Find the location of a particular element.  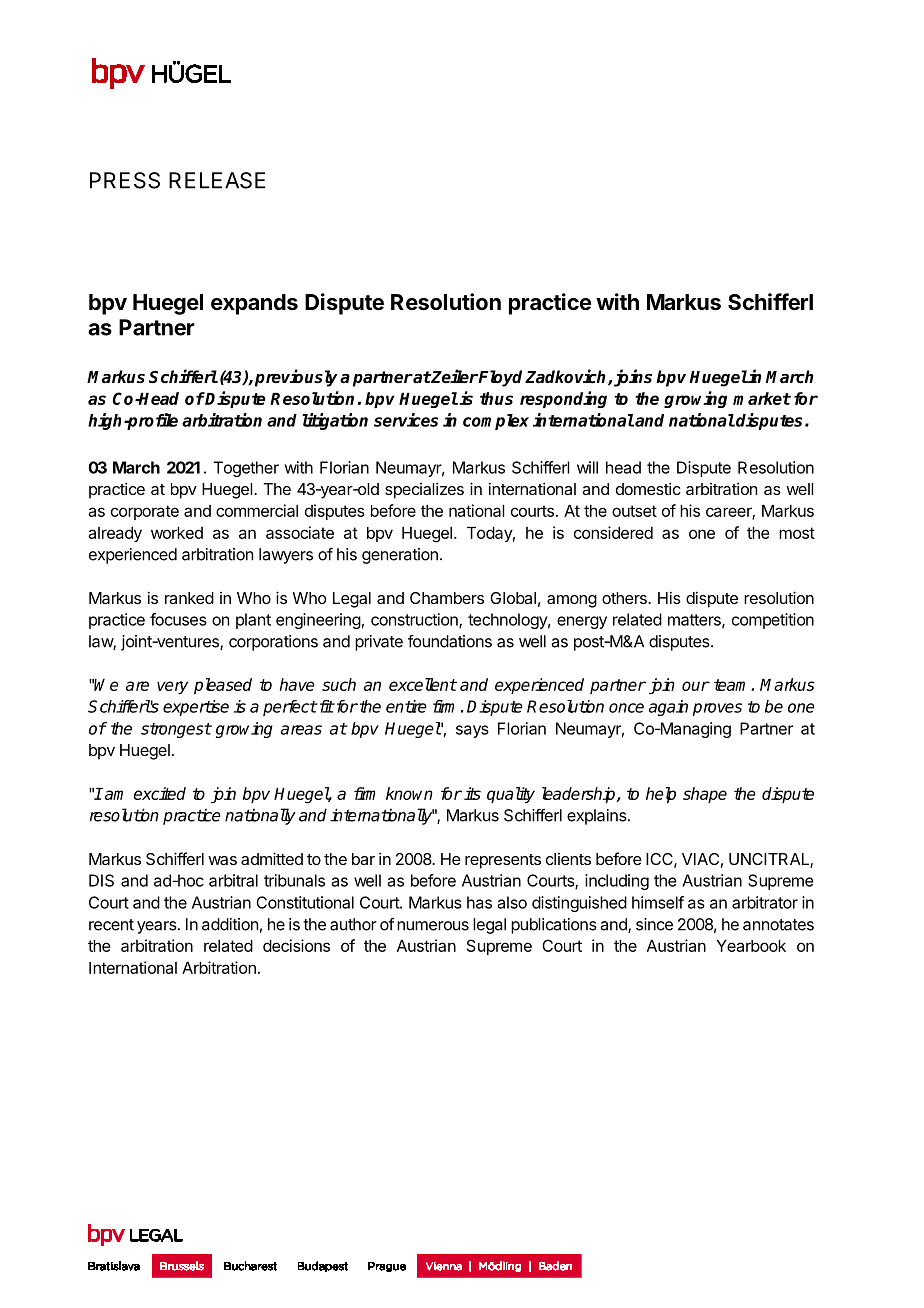

Together is located at coordinates (246, 469).
